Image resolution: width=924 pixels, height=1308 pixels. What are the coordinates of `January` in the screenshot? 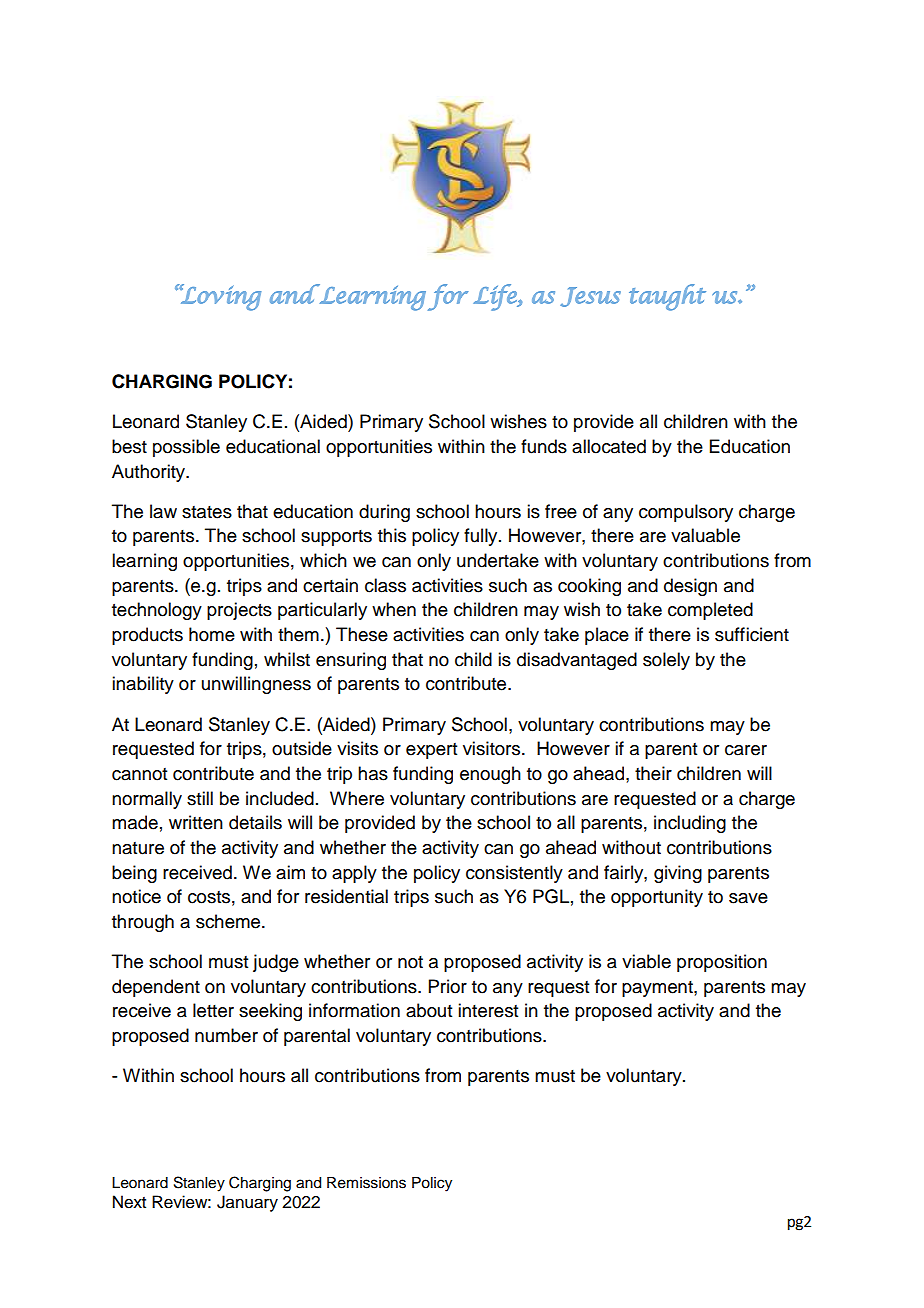 It's located at (247, 1203).
